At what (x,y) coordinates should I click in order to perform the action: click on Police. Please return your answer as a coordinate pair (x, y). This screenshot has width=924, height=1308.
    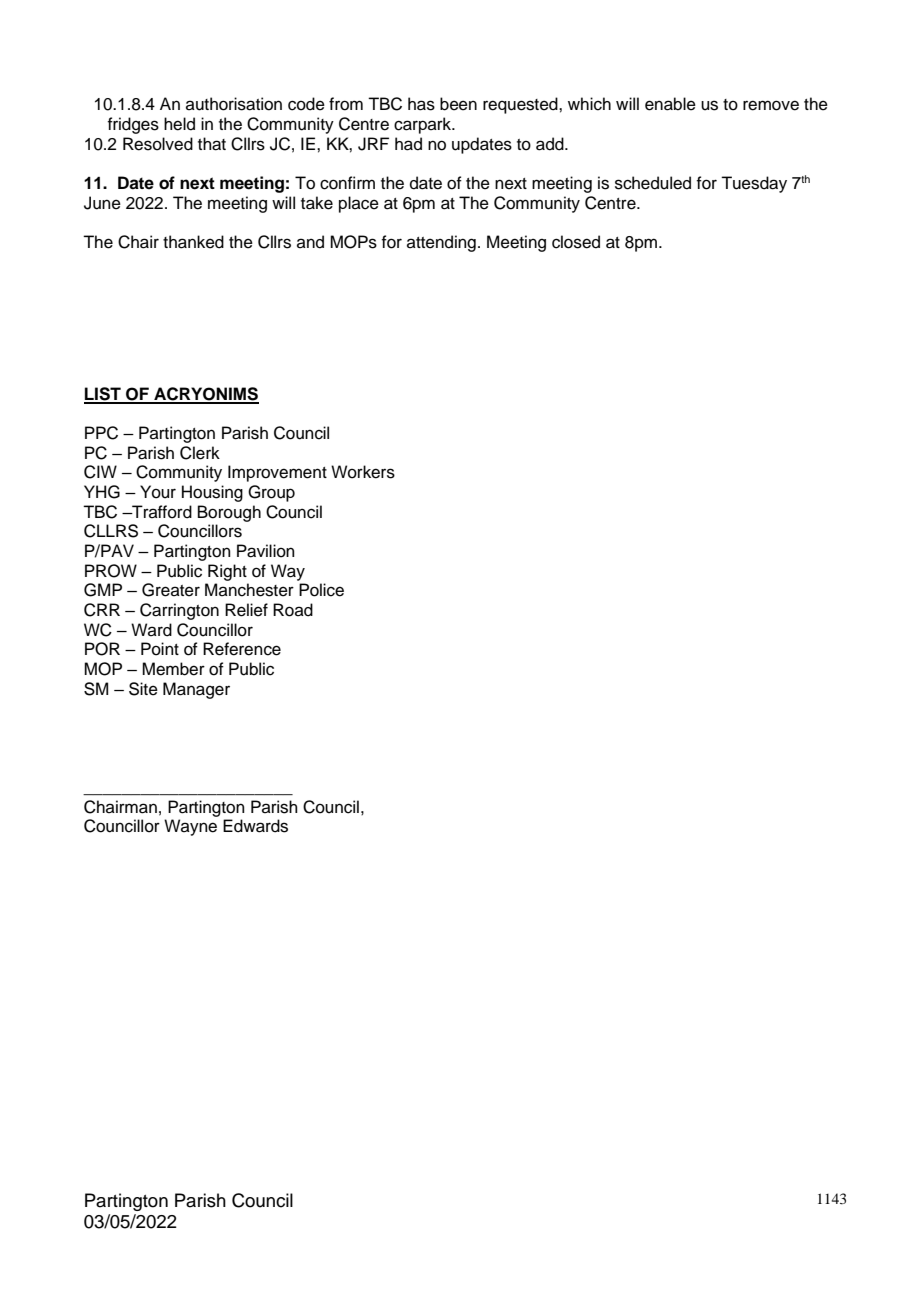
    Looking at the image, I should click on (321, 590).
